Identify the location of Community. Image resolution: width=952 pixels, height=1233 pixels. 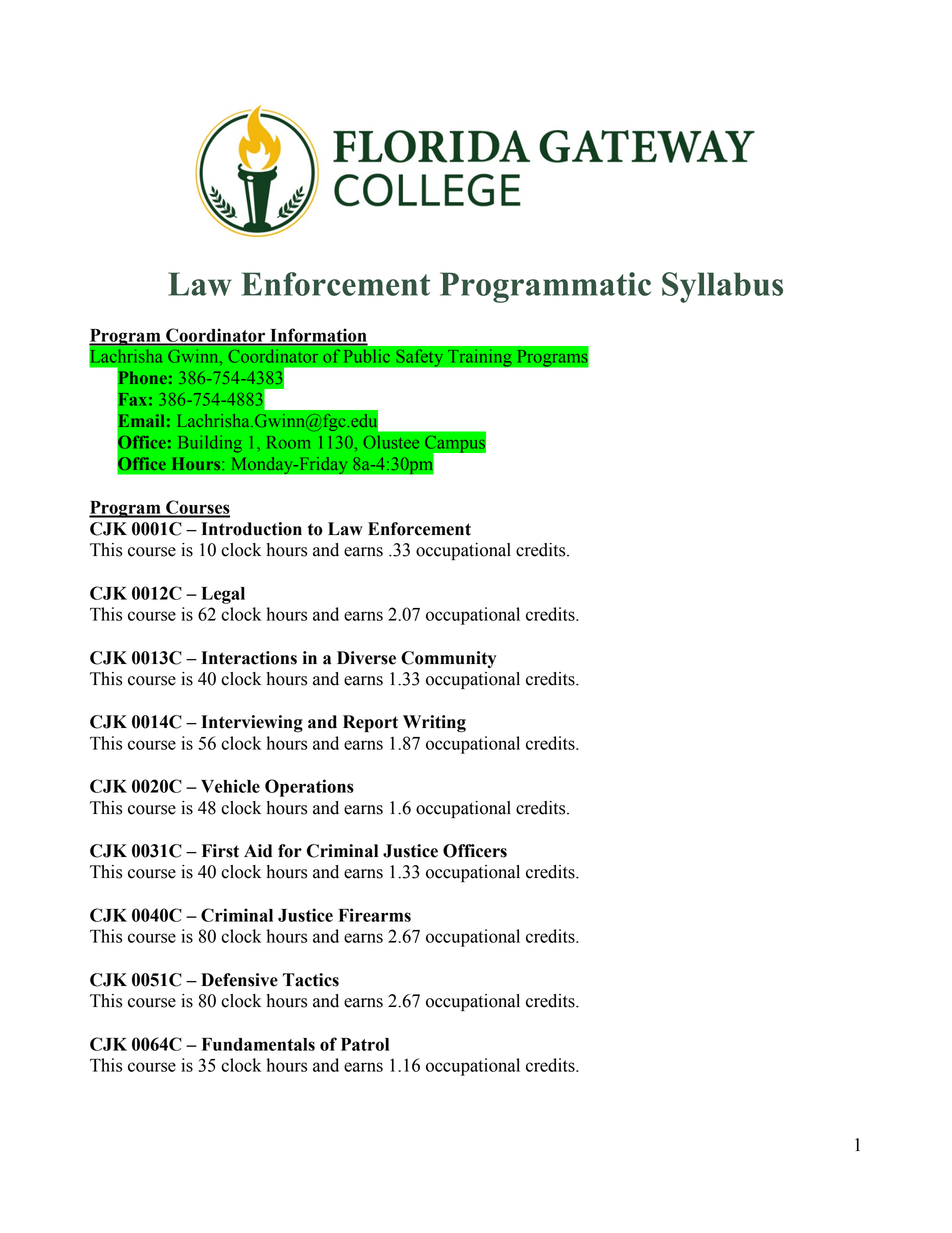
(448, 659).
